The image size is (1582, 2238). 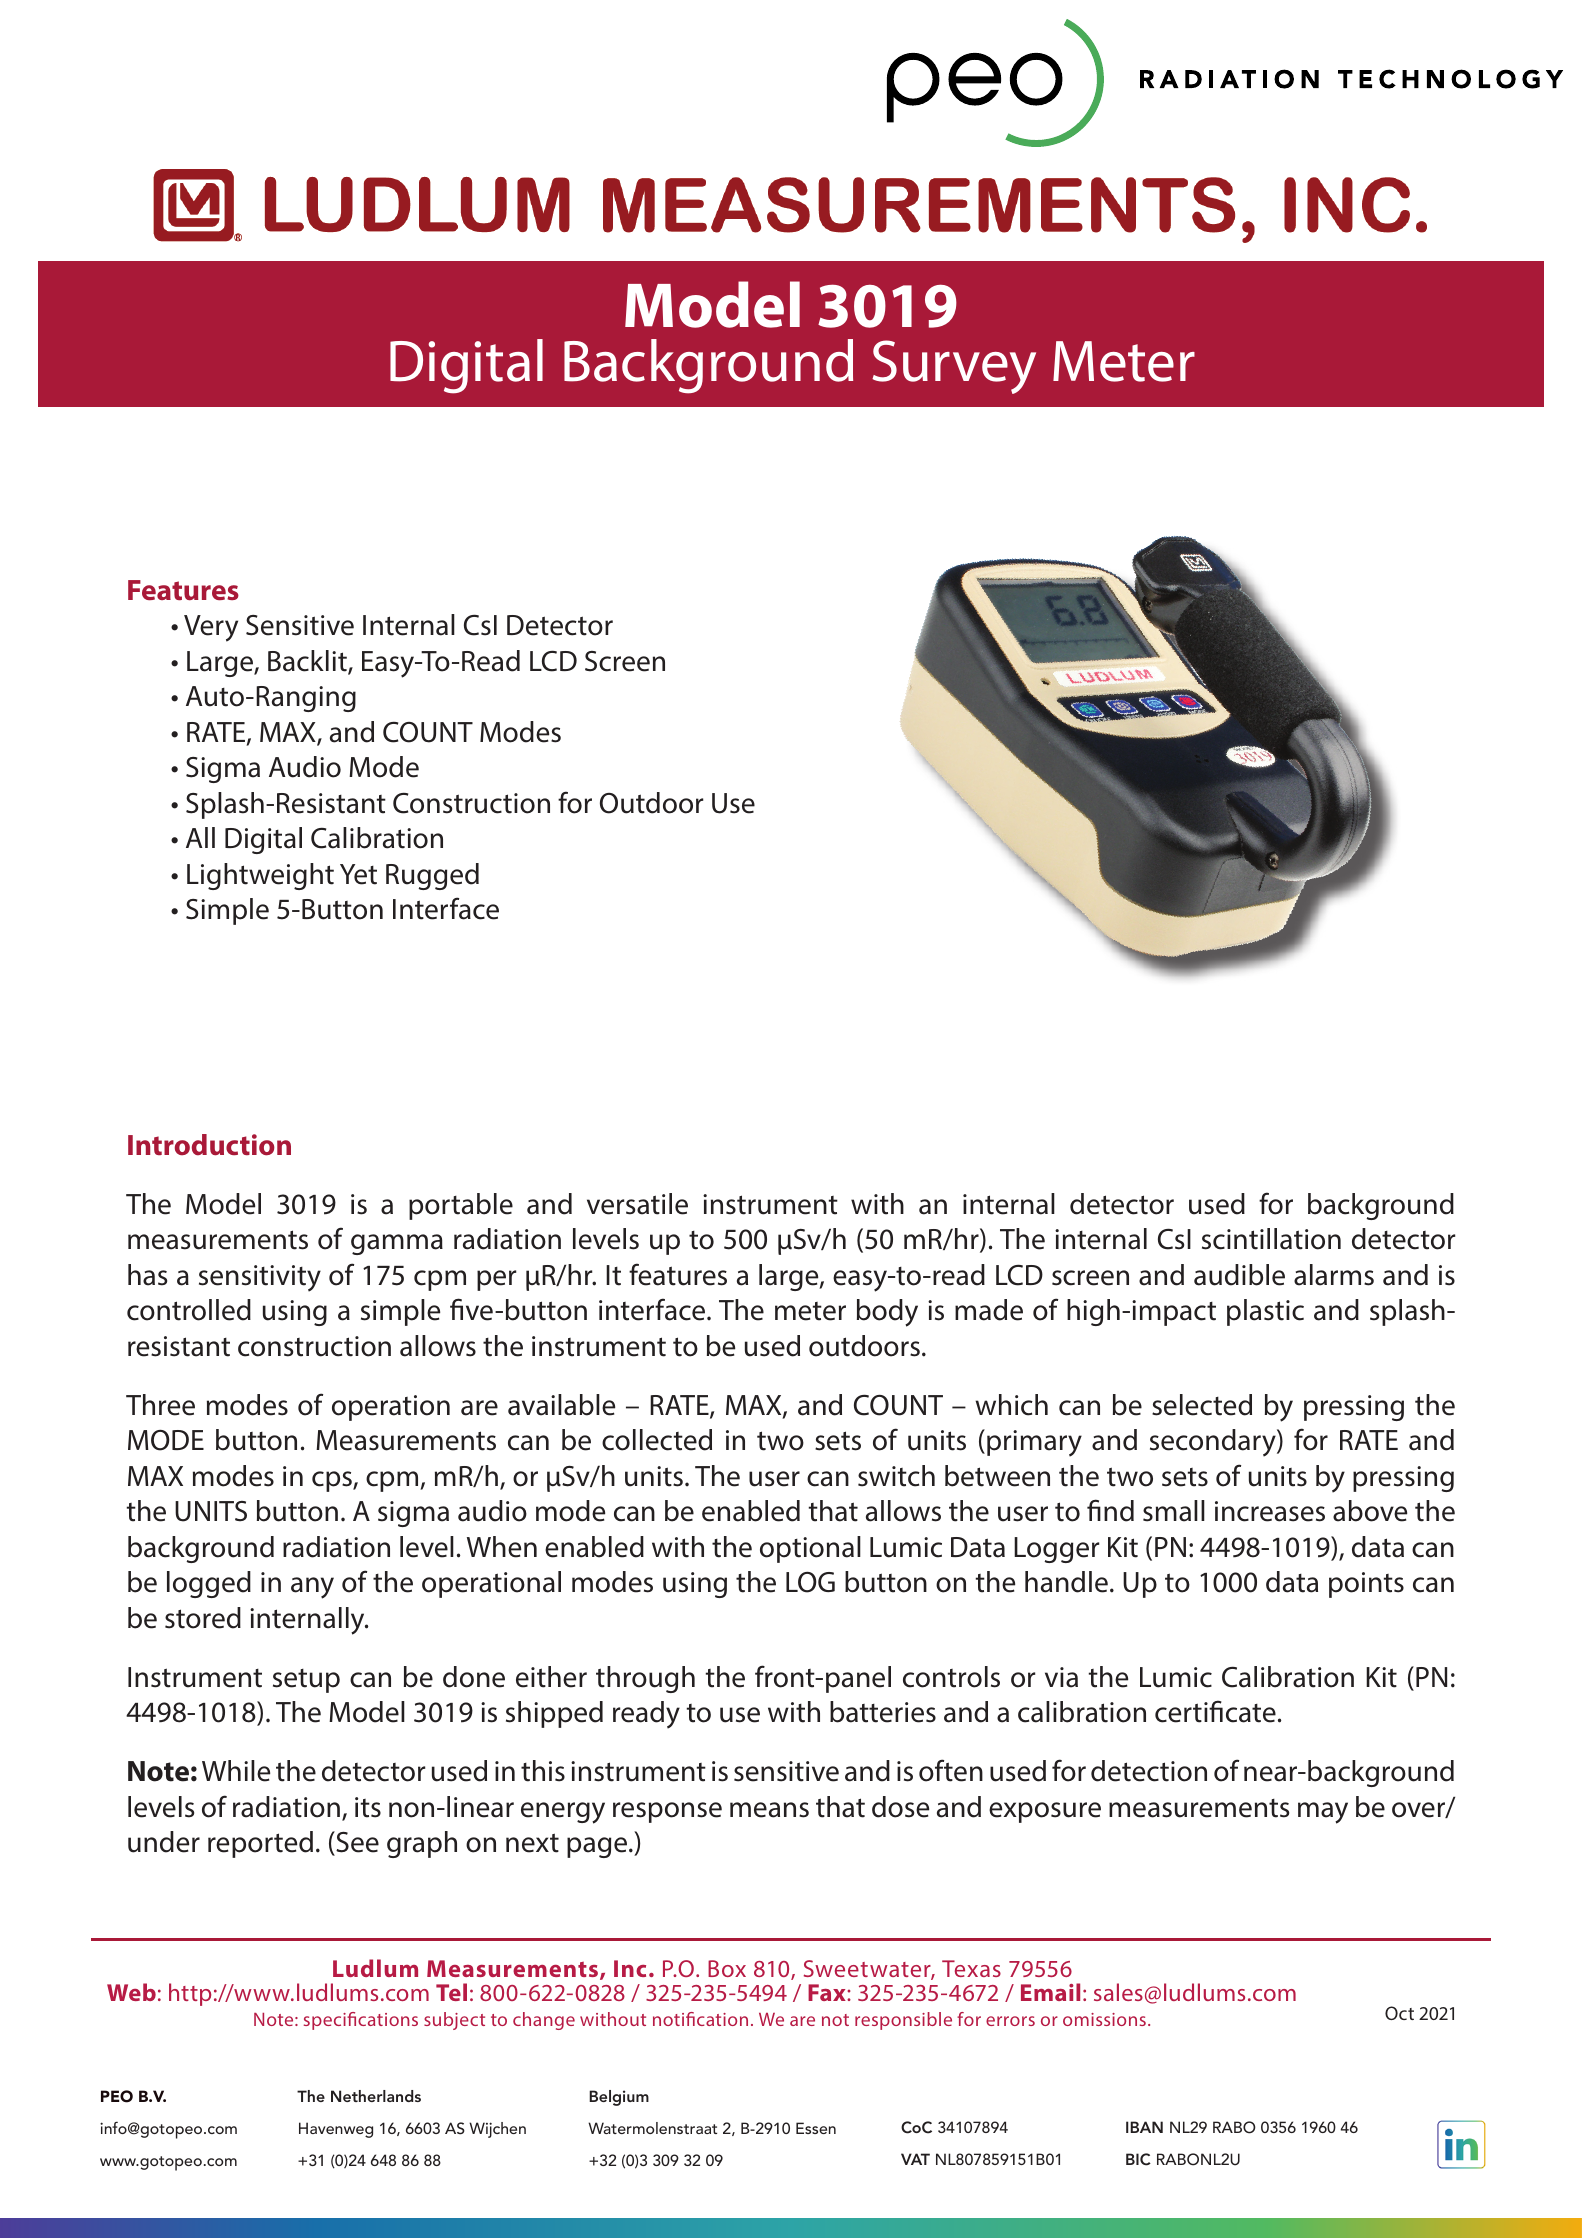 I want to click on Survey, so click(x=954, y=367).
